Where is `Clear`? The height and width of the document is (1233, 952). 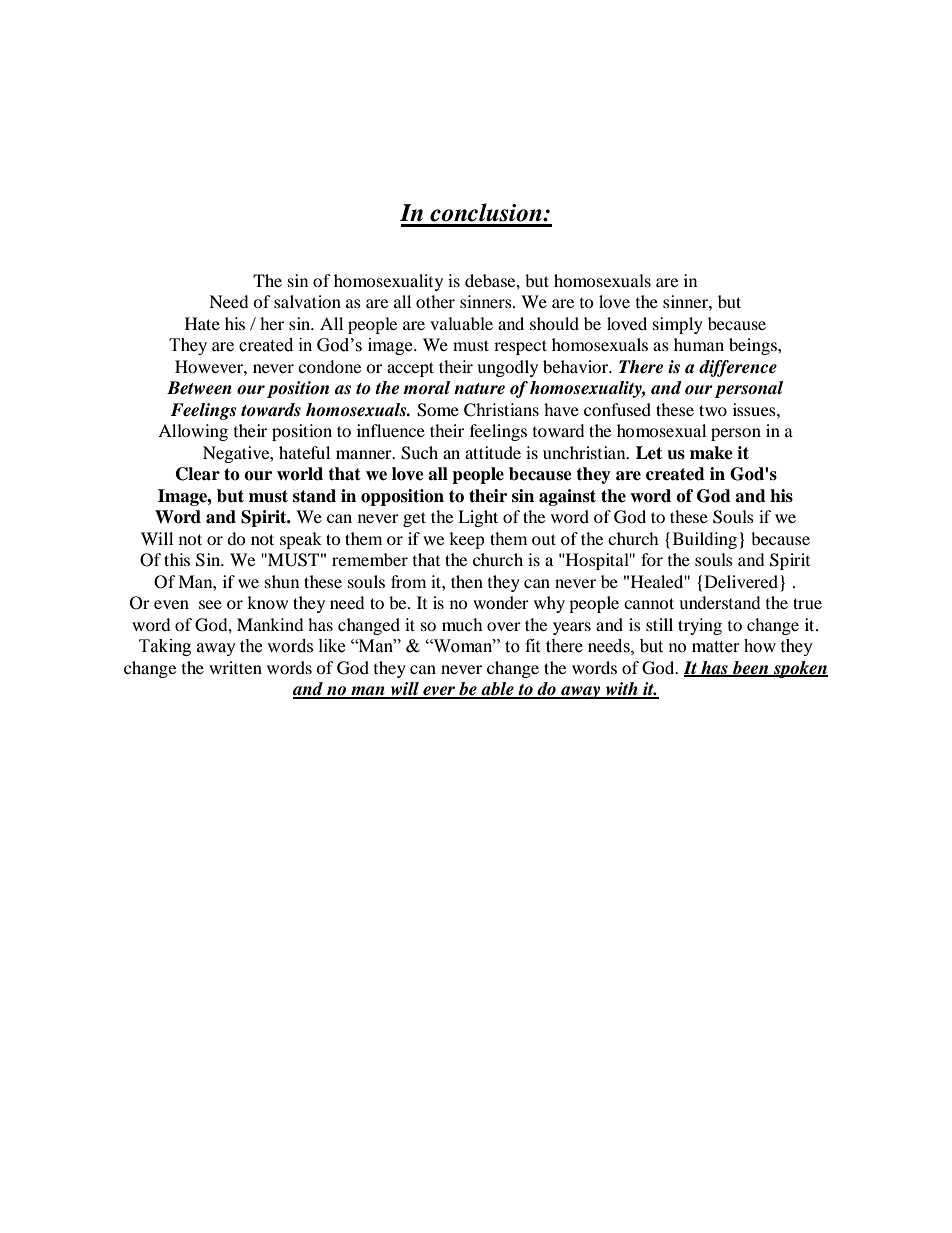 Clear is located at coordinates (198, 474).
